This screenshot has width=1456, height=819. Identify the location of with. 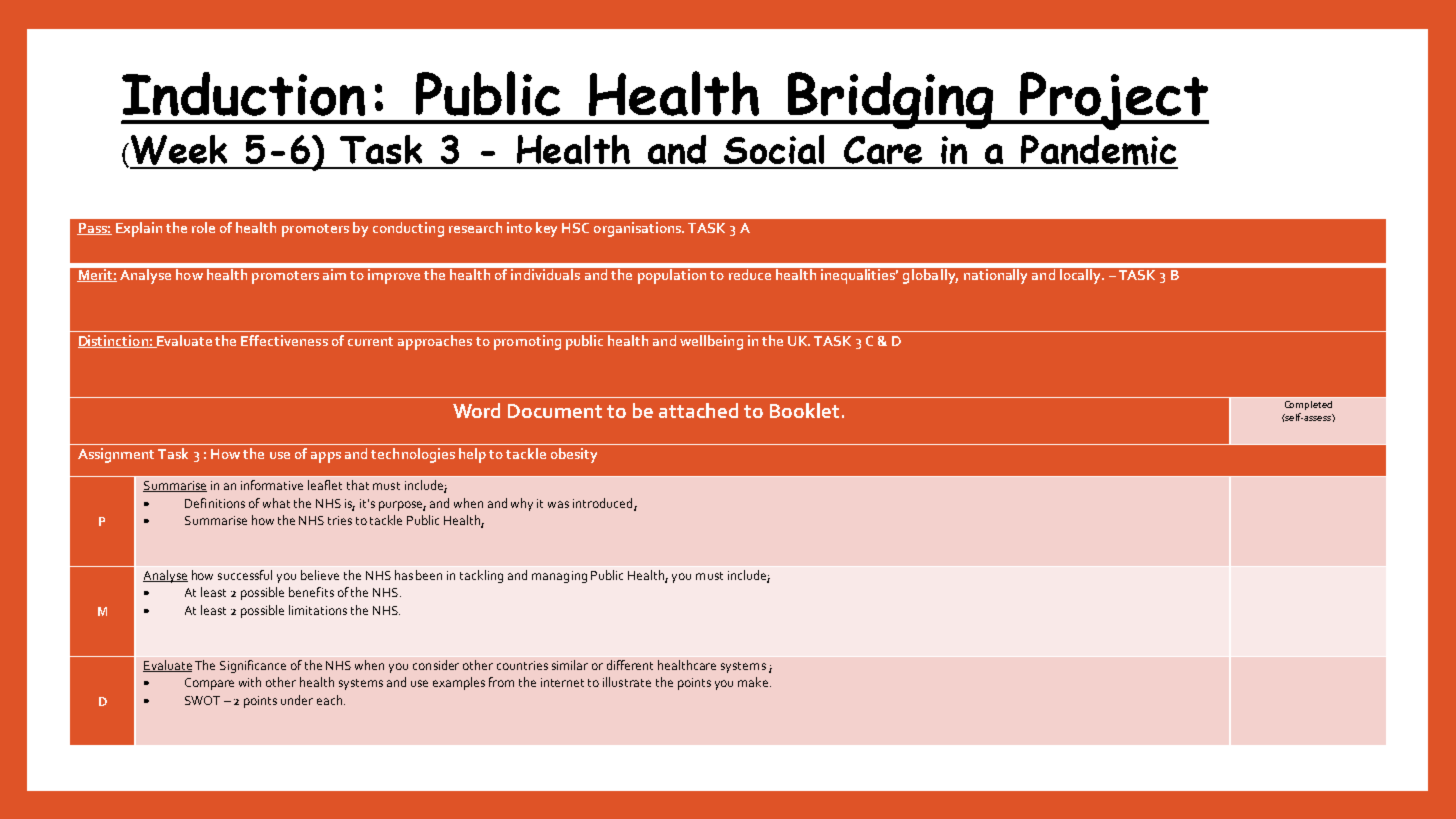
(250, 682).
